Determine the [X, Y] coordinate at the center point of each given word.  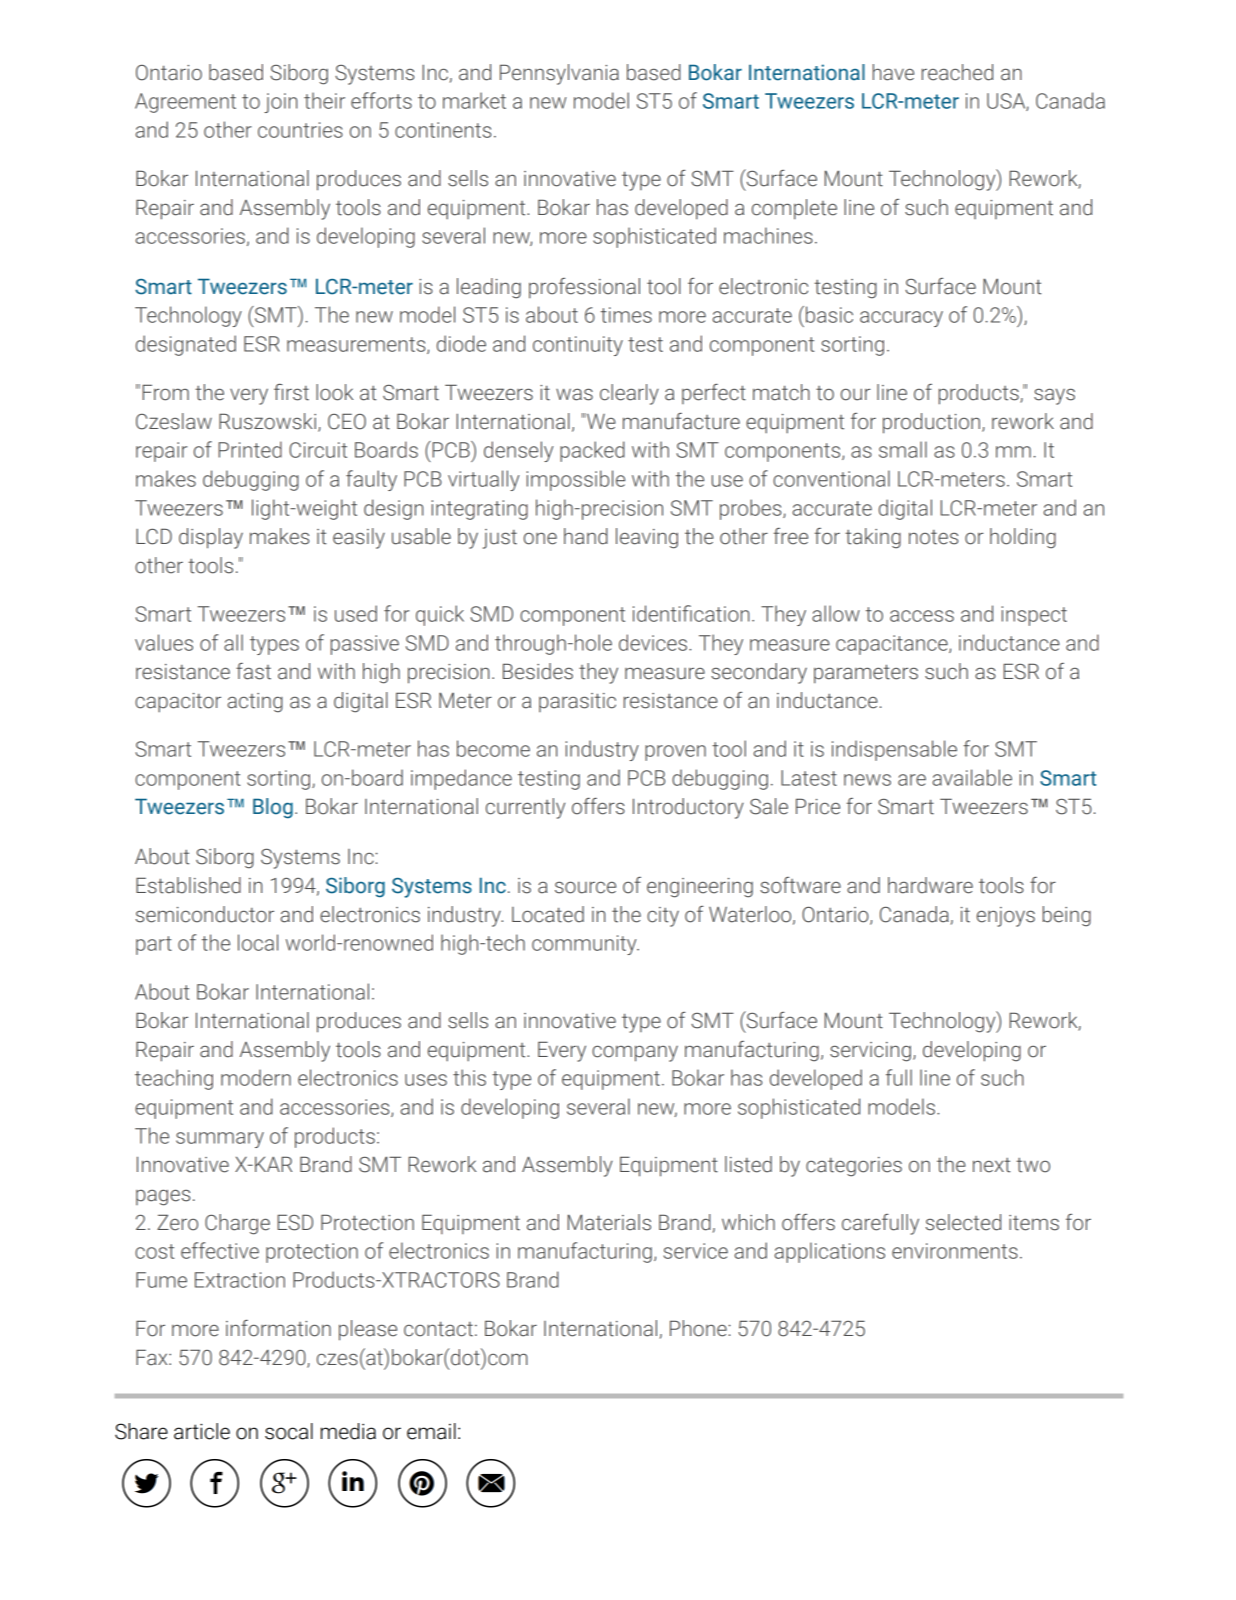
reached [957, 72]
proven [675, 753]
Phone [699, 1328]
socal [289, 1431]
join [280, 103]
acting [255, 703]
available [972, 777]
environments [955, 1251]
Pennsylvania [559, 74]
